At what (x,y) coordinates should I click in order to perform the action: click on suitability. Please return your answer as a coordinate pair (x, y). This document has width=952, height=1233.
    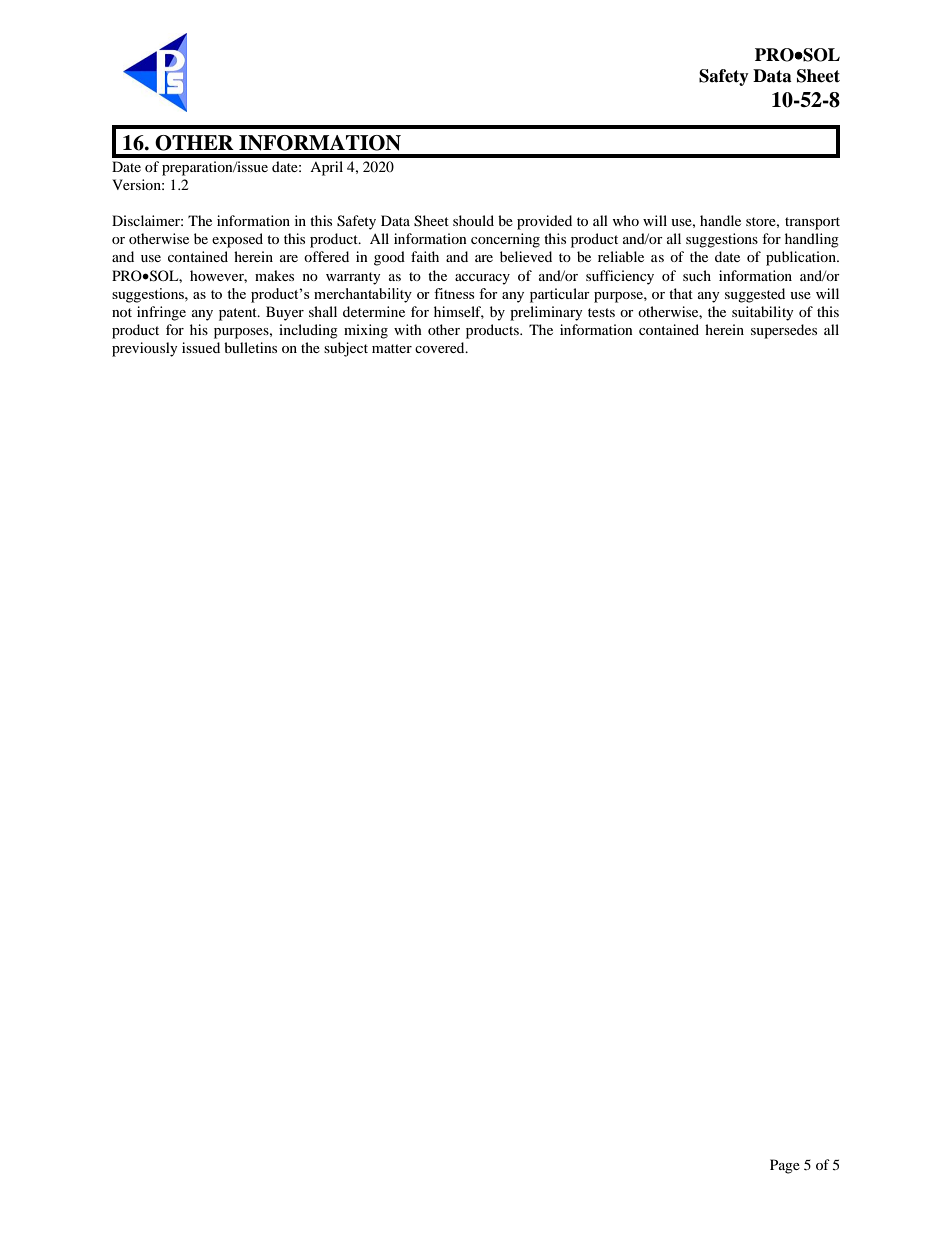
    Looking at the image, I should click on (763, 313).
